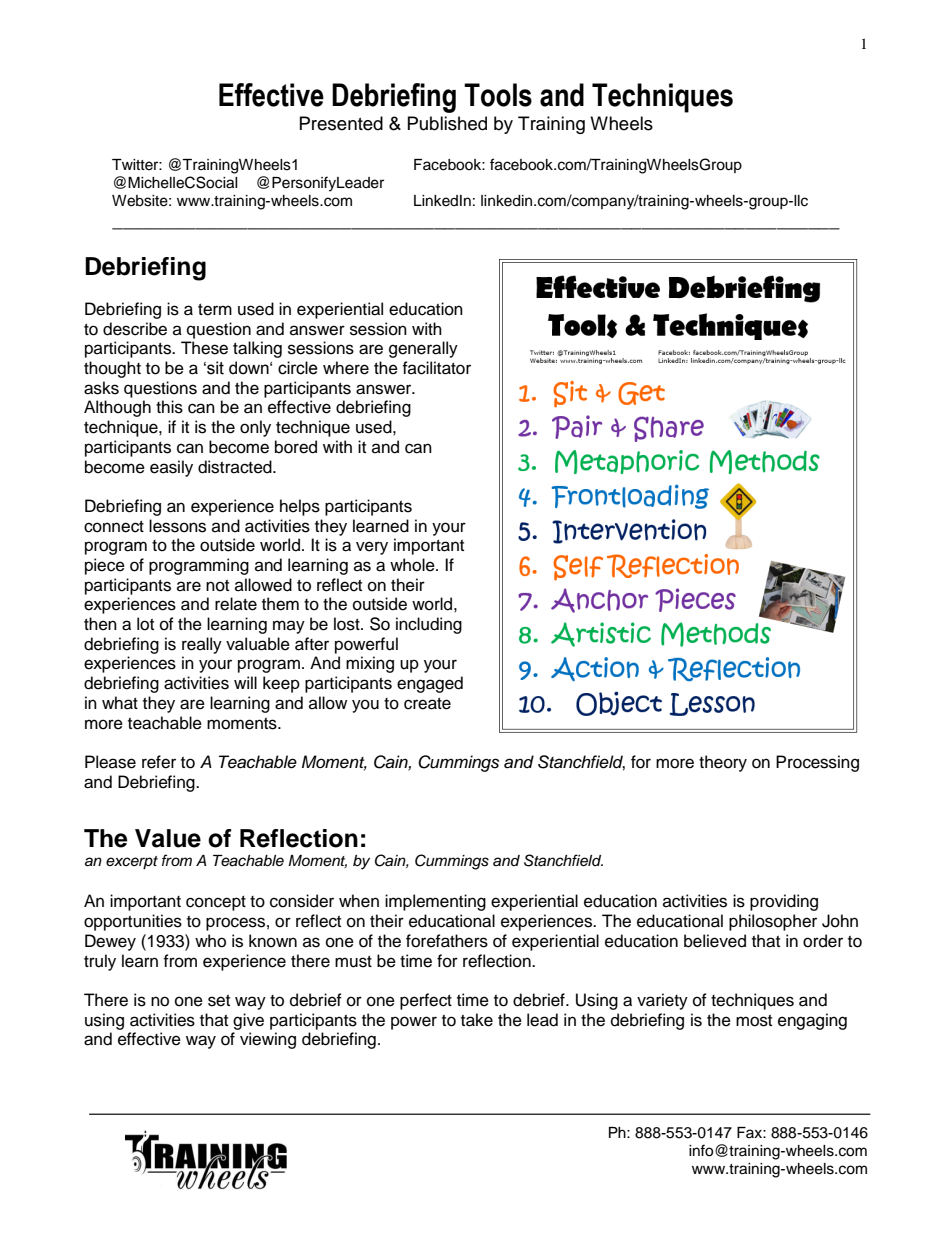 The width and height of the page is (952, 1233). What do you see at coordinates (423, 349) in the page?
I see `generally` at bounding box center [423, 349].
